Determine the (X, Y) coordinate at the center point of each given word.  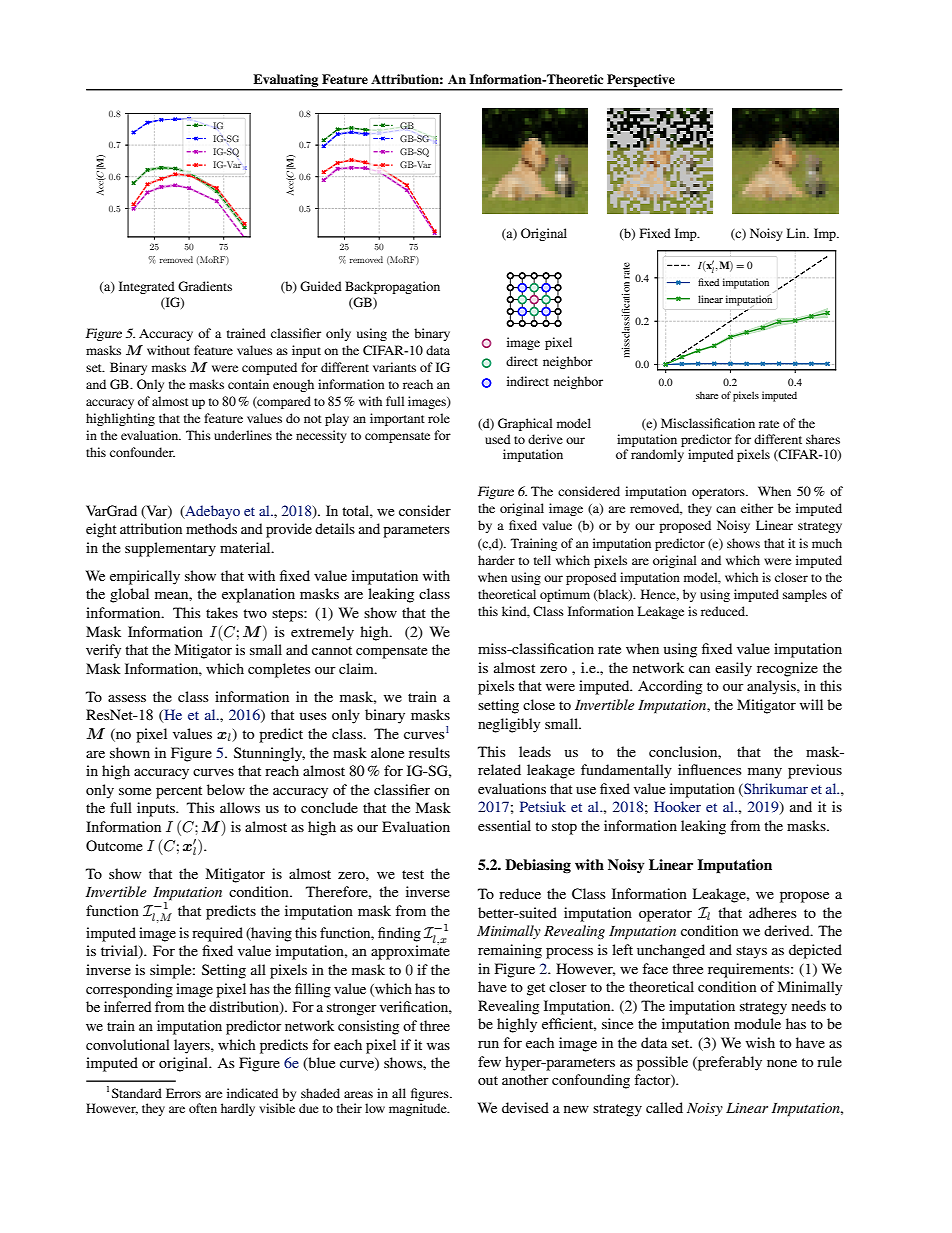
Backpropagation (392, 287)
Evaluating (286, 82)
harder (496, 560)
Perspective (641, 82)
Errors (183, 1093)
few (489, 1061)
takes (222, 612)
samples (805, 595)
